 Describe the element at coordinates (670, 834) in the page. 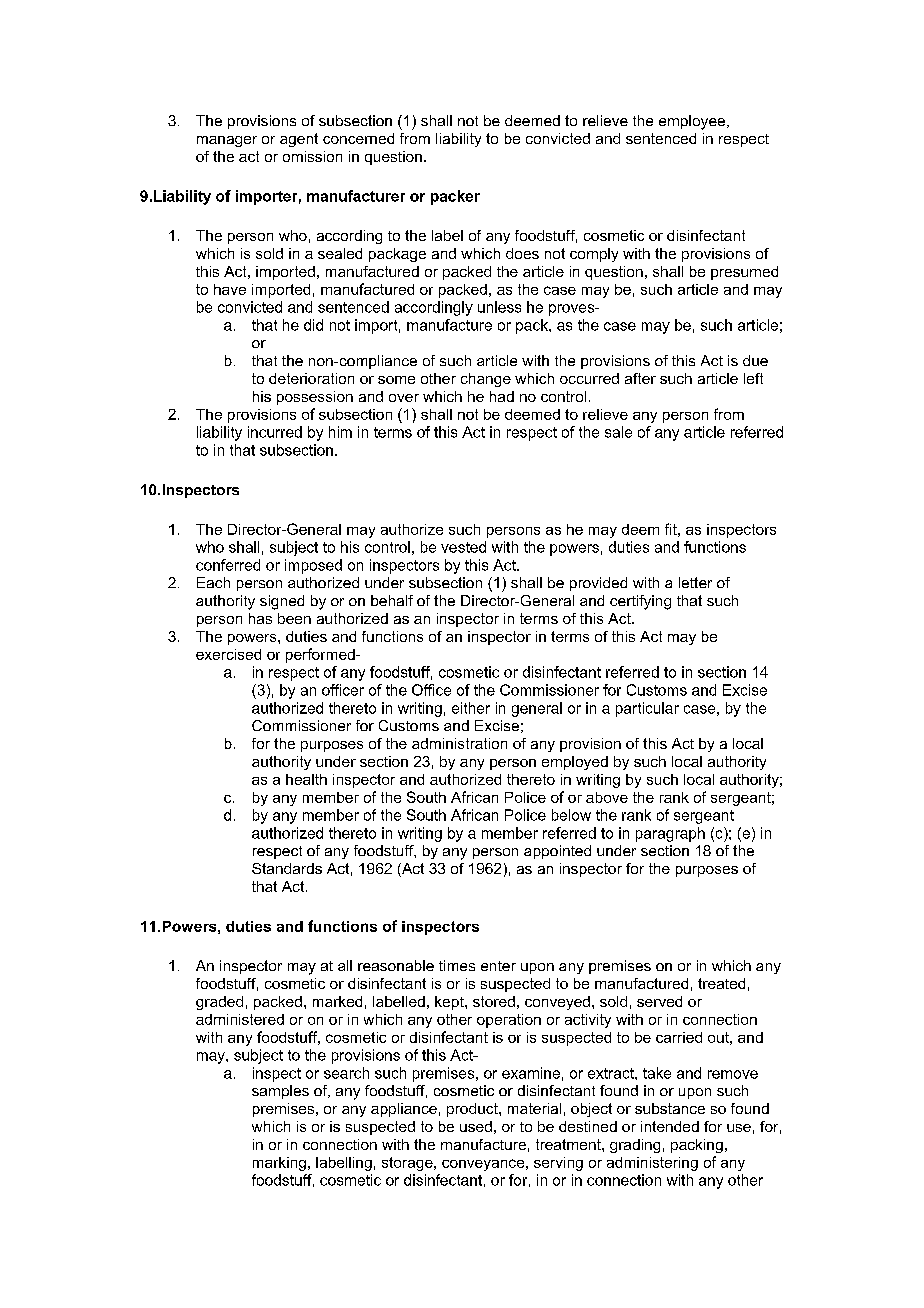

I see `paragraph` at that location.
